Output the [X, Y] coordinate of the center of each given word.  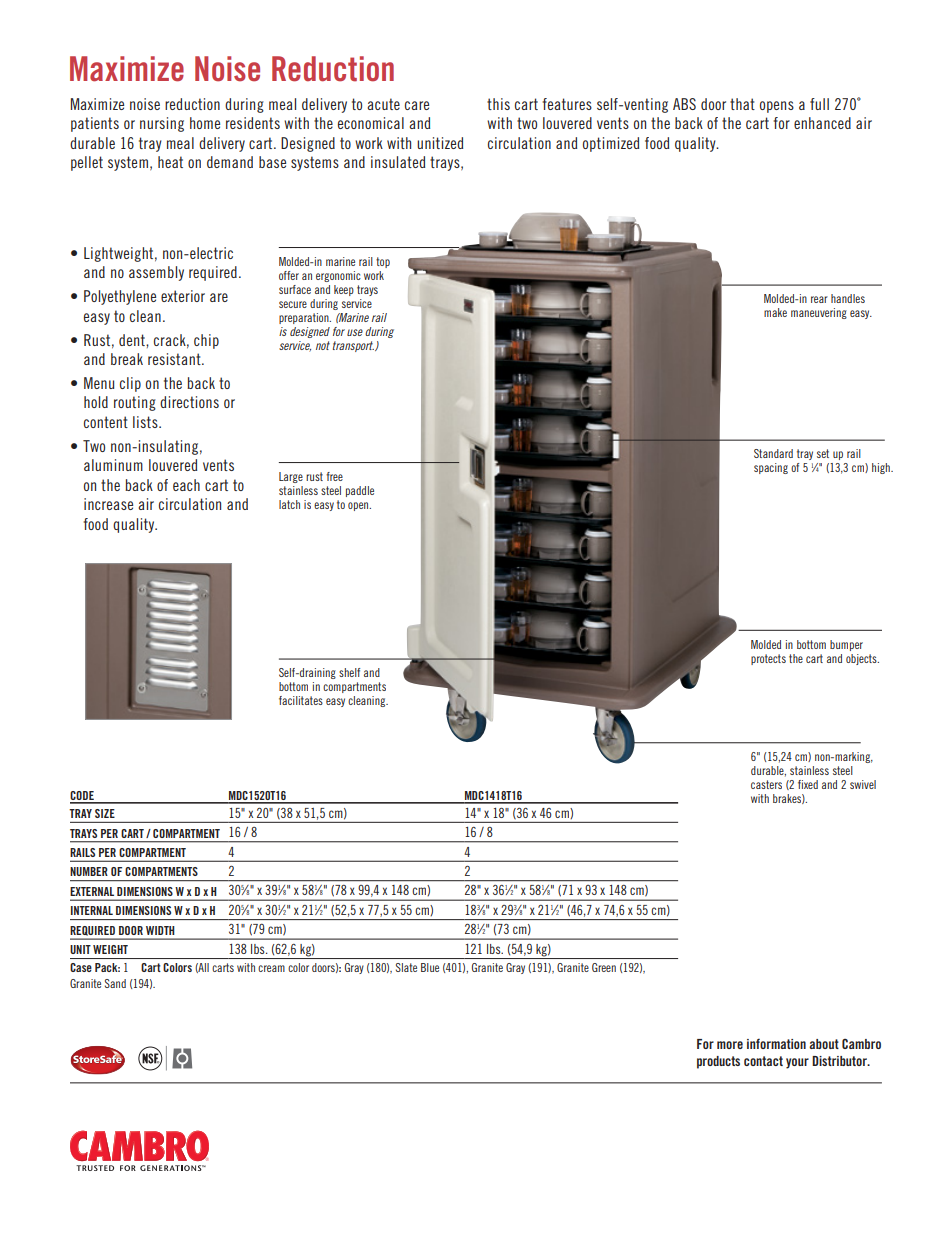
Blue [430, 967]
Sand [115, 983]
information [776, 1044]
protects [768, 659]
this [498, 104]
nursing [162, 124]
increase [108, 504]
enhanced [822, 123]
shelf [349, 672]
